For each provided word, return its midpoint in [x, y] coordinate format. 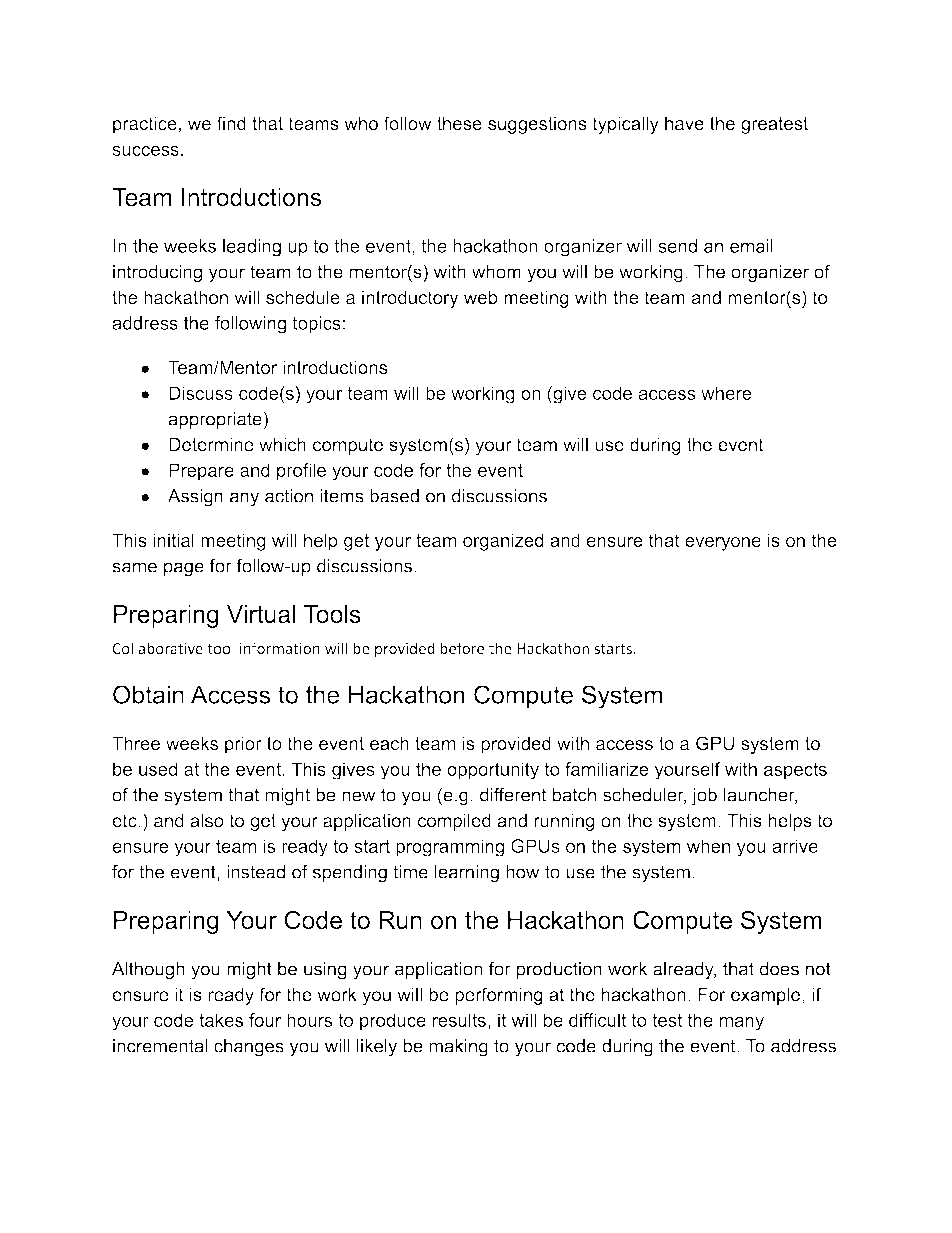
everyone [723, 544]
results [459, 1020]
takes [221, 1020]
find [231, 123]
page [184, 569]
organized [503, 542]
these [459, 123]
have [684, 123]
